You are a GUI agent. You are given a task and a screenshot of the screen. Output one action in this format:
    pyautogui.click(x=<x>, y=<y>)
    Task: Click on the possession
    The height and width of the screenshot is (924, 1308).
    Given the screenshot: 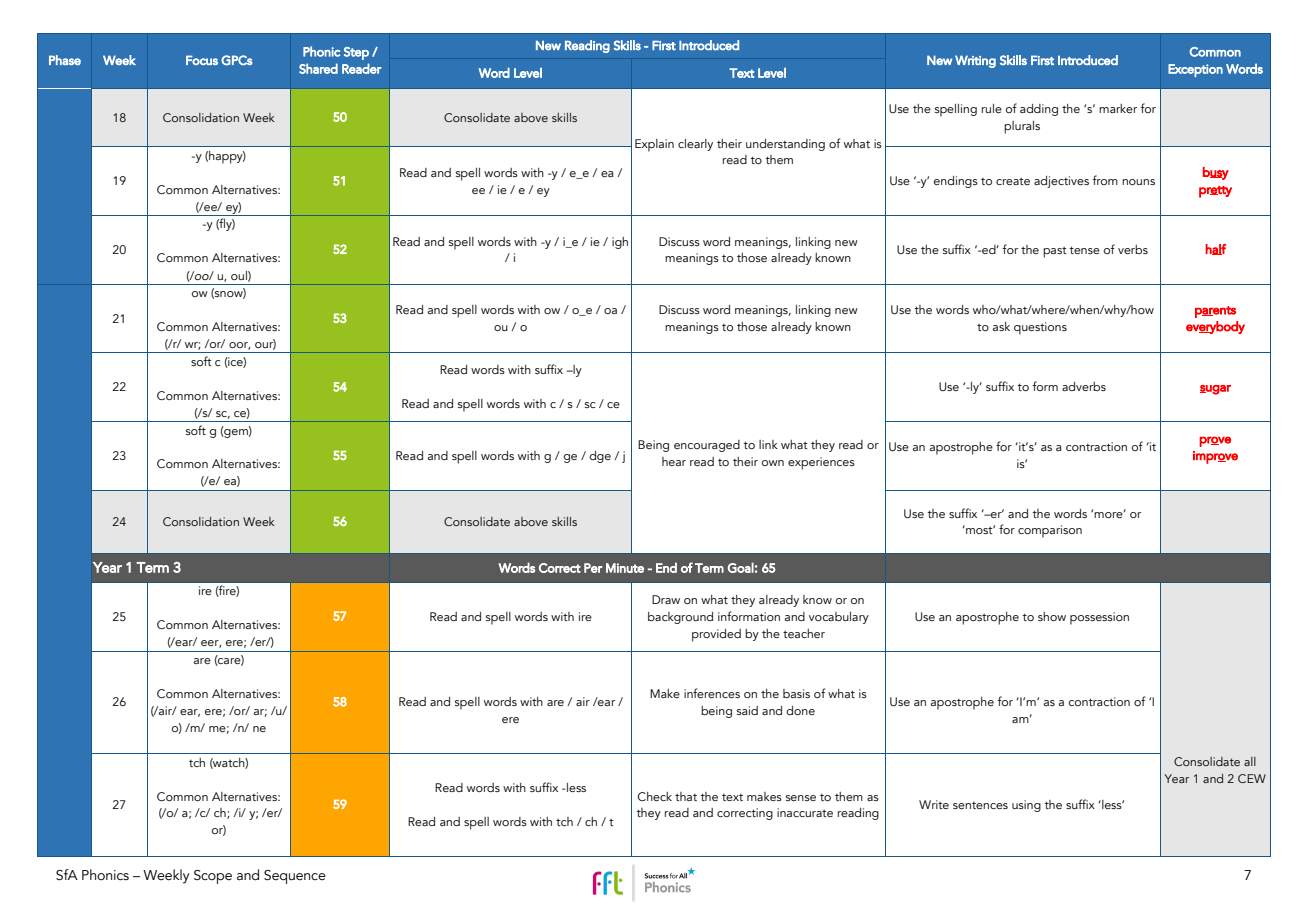 What is the action you would take?
    pyautogui.click(x=1099, y=618)
